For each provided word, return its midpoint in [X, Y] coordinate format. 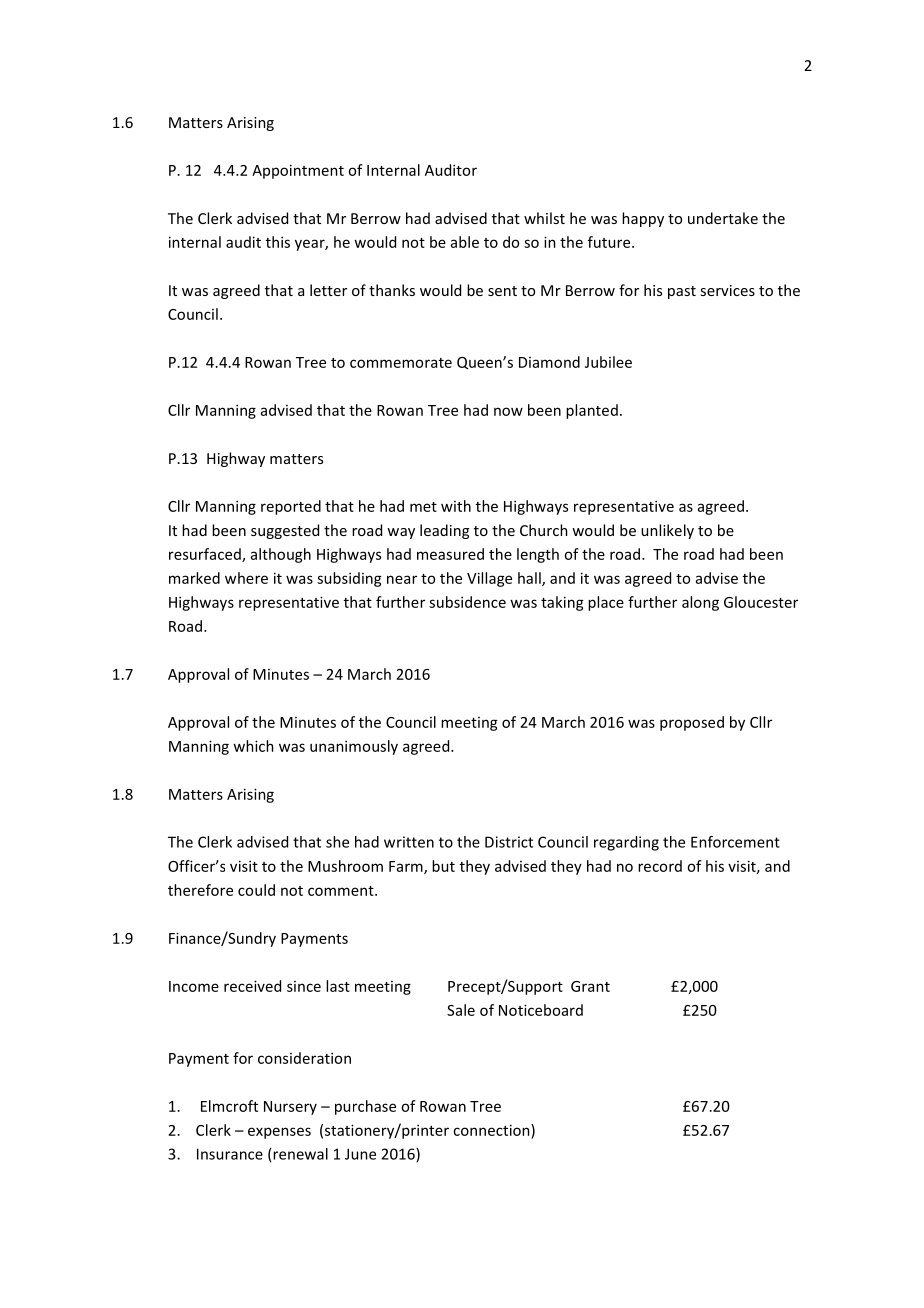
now [508, 411]
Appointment [298, 171]
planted [592, 411]
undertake [723, 218]
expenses [279, 1133]
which [253, 746]
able [465, 242]
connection [492, 1130]
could [256, 890]
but [443, 866]
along [700, 603]
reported [291, 507]
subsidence [467, 602]
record [660, 866]
